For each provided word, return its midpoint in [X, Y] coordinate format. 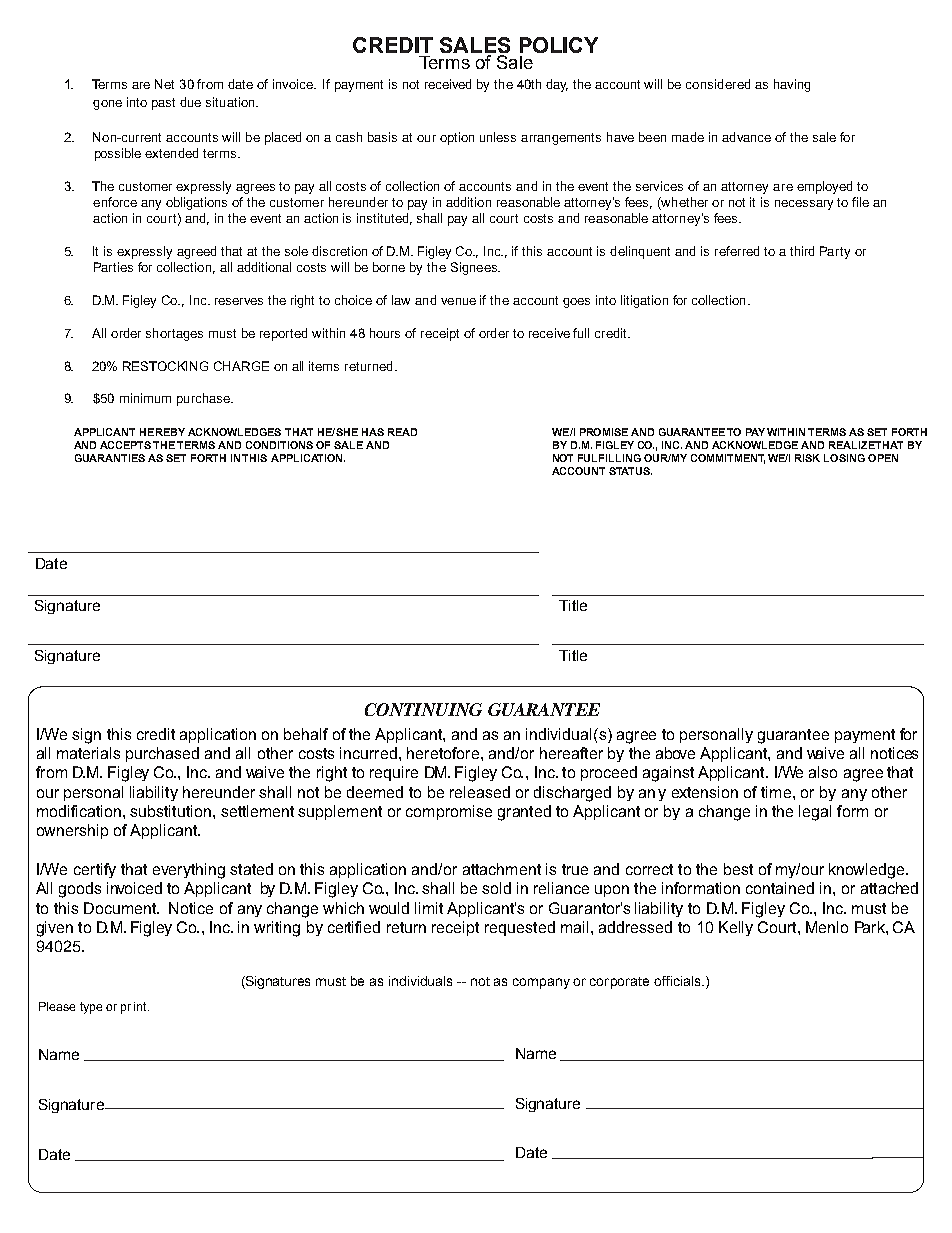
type [91, 1008]
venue [458, 301]
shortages [174, 334]
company [541, 983]
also [823, 772]
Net [164, 84]
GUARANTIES [110, 458]
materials [88, 753]
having [792, 85]
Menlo [827, 927]
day [557, 85]
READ [402, 432]
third [802, 251]
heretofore [444, 753]
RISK [807, 458]
